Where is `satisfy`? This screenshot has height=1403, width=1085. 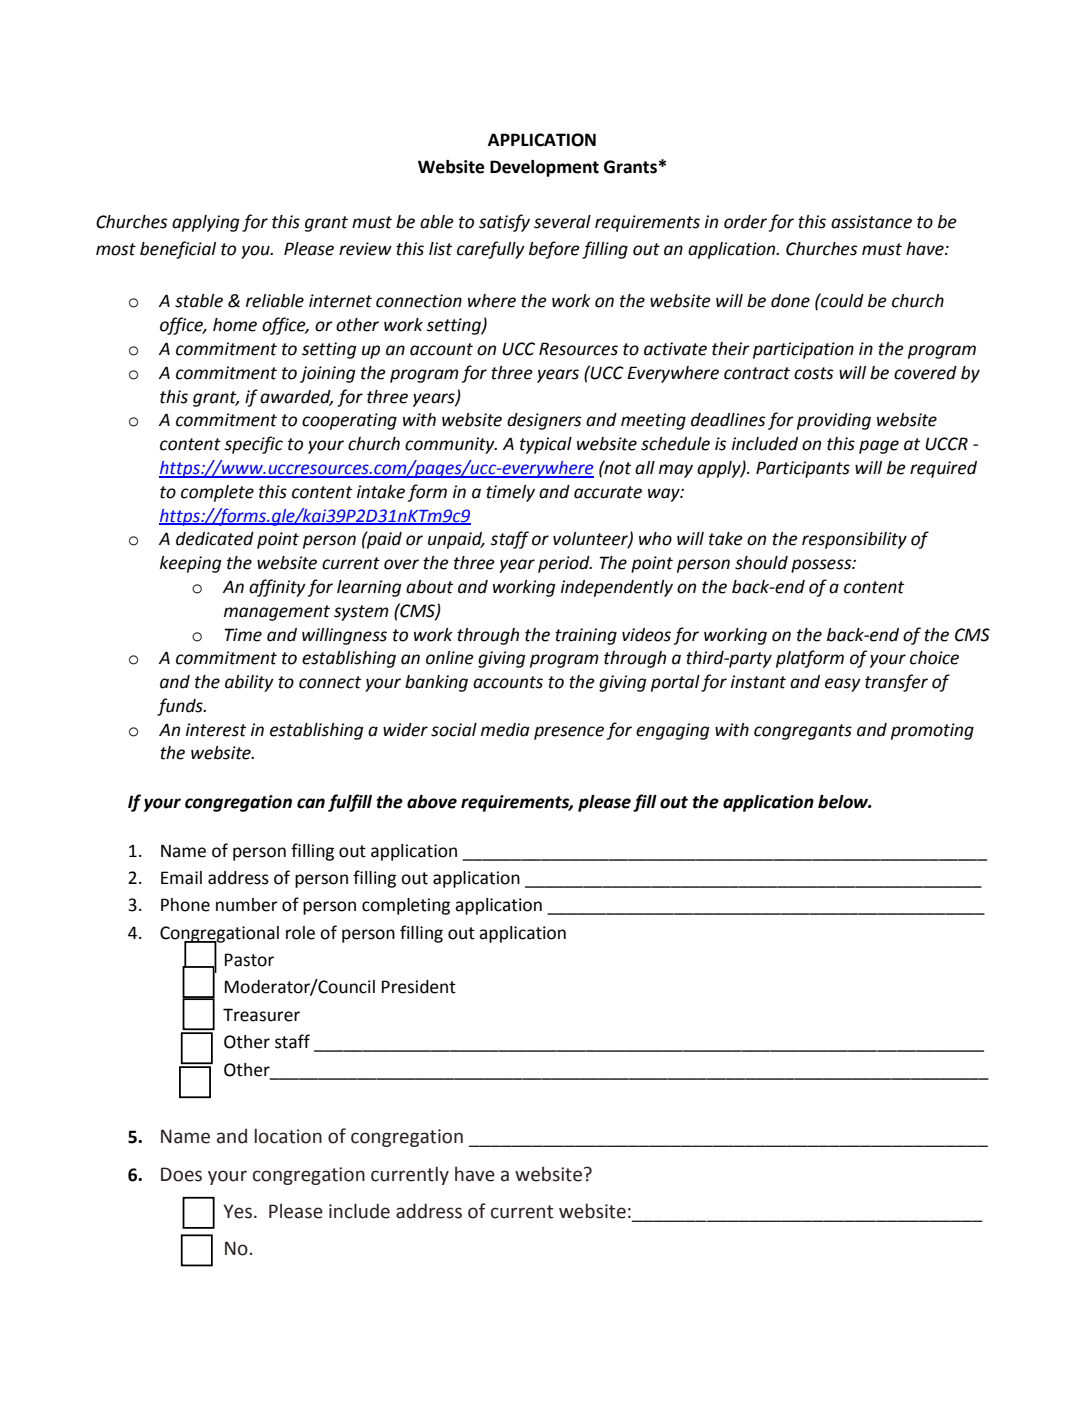
satisfy is located at coordinates (504, 223).
